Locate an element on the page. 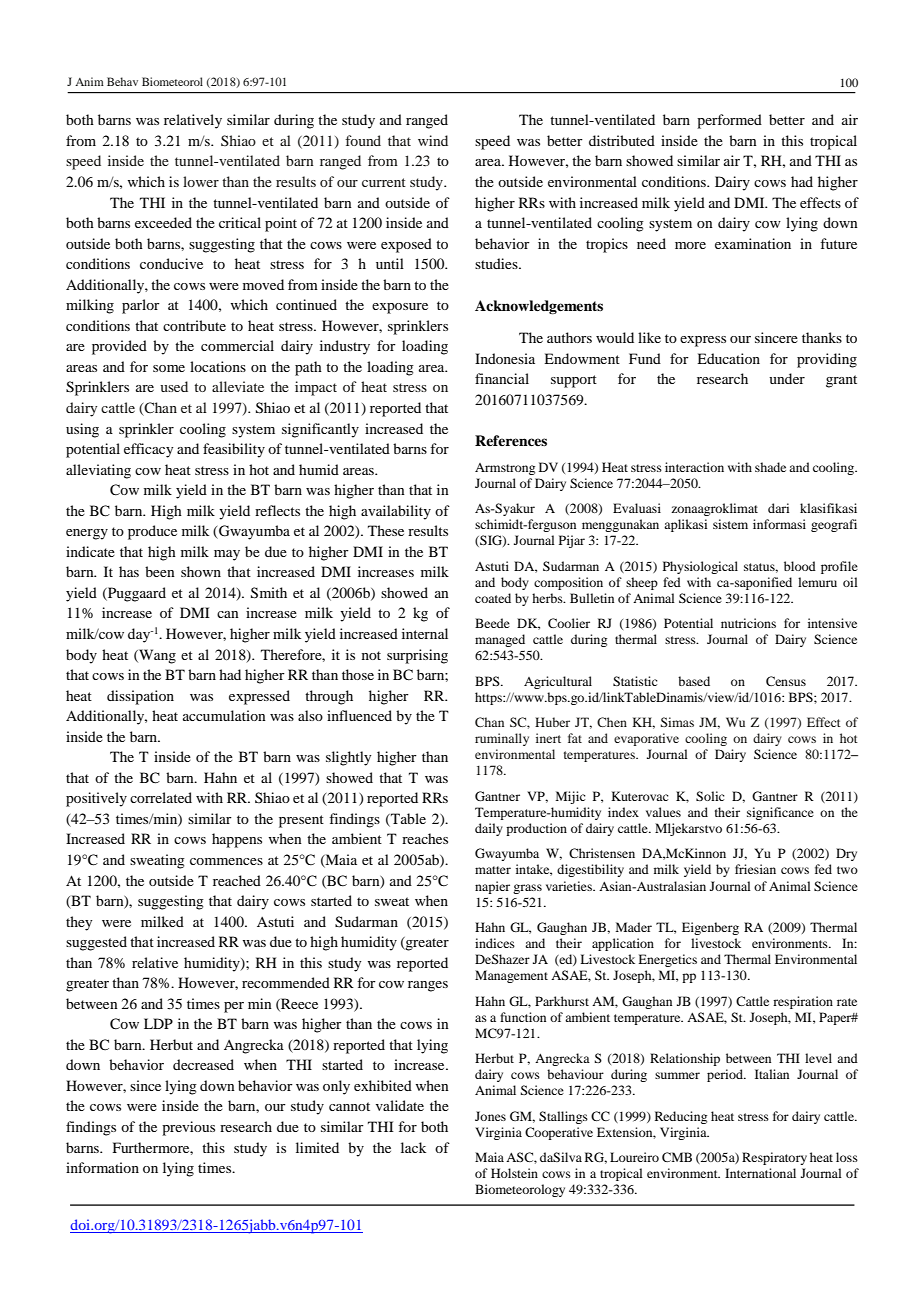 The height and width of the page is (1308, 924). shade is located at coordinates (770, 467).
